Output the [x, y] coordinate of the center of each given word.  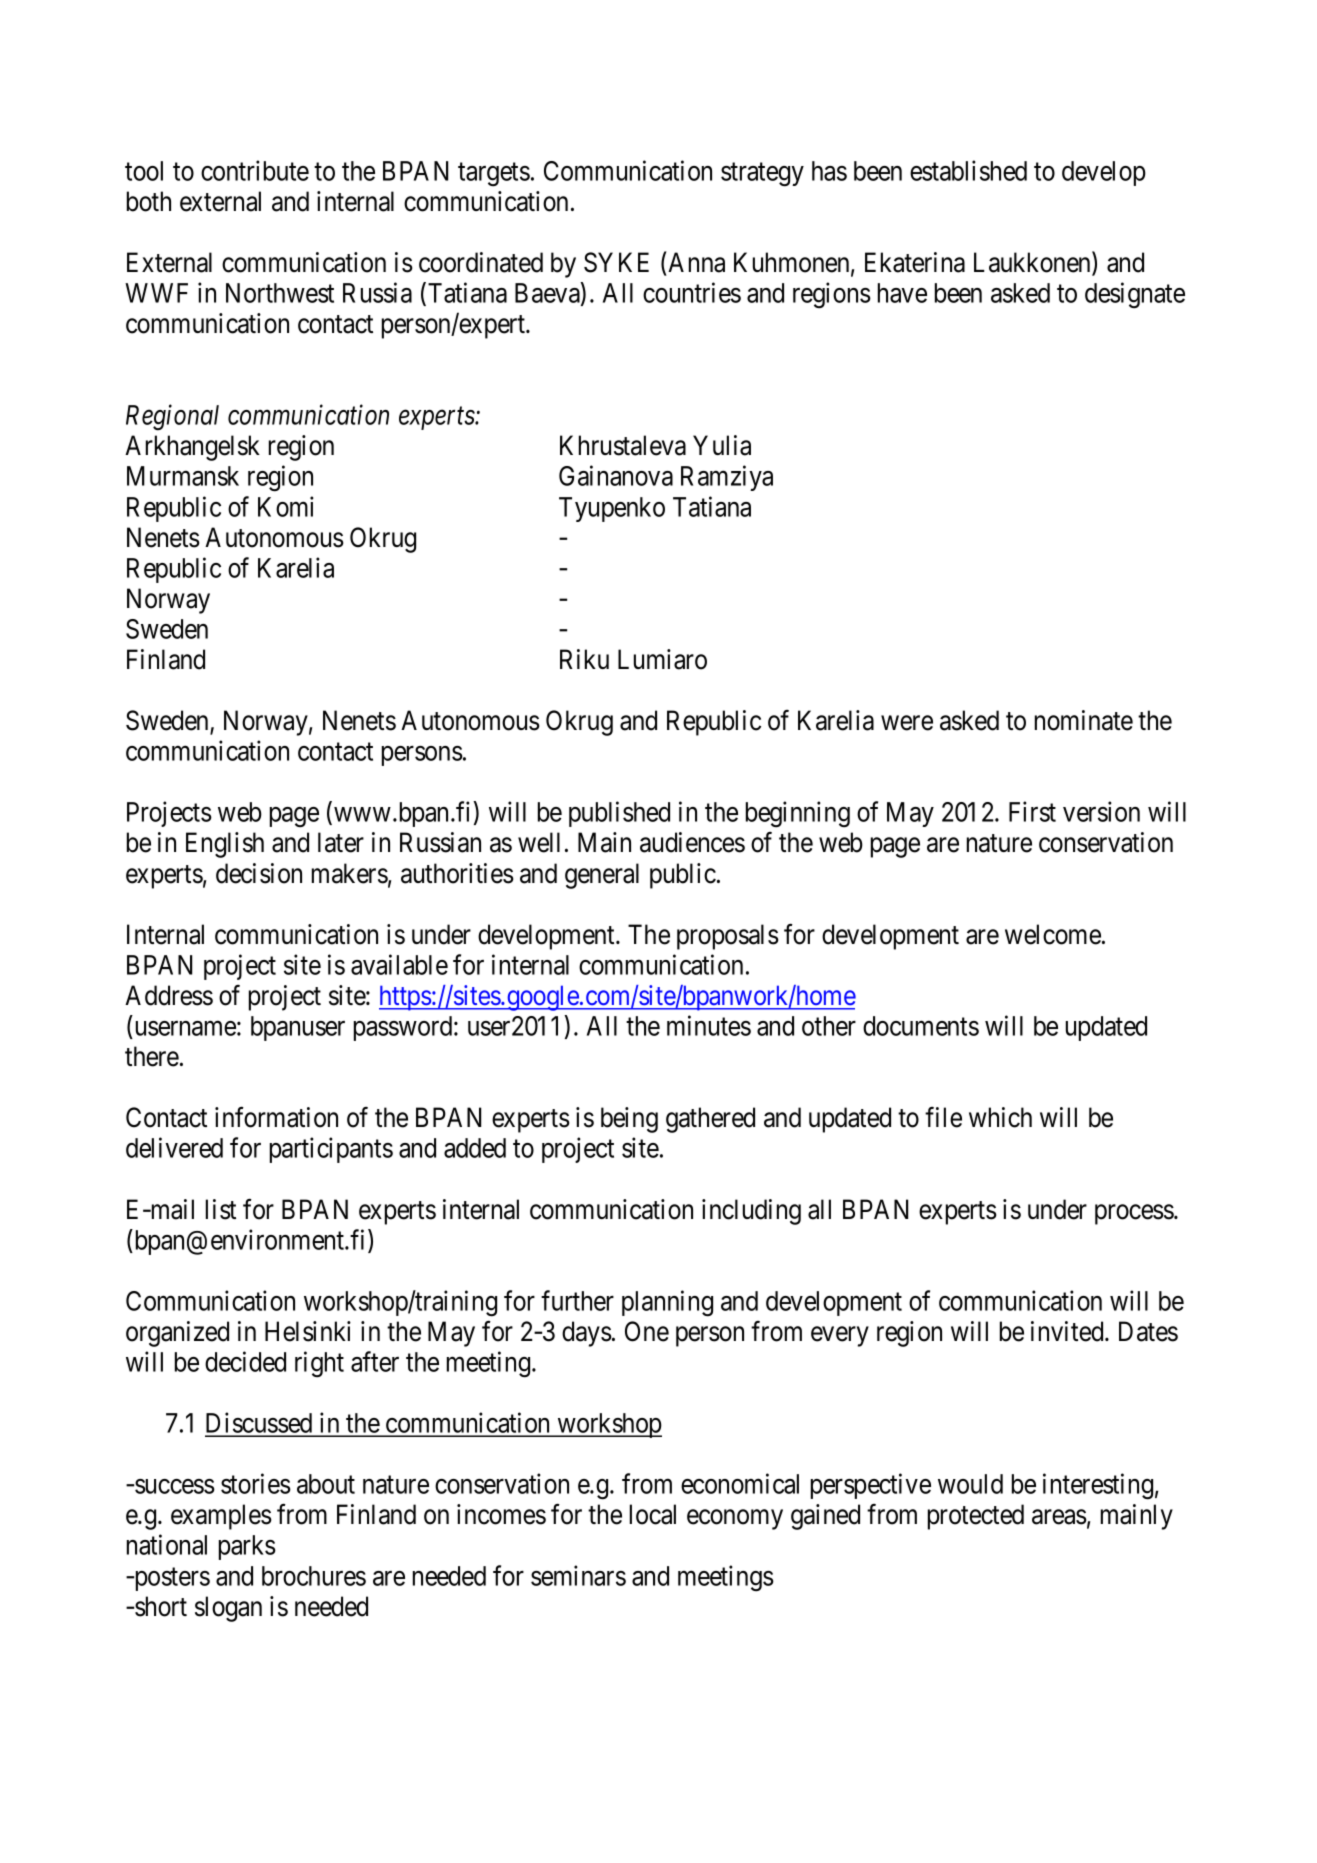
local [653, 1514]
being [629, 1120]
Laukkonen [1033, 263]
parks [247, 1547]
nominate [1084, 720]
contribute [255, 170]
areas [1059, 1517]
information [276, 1117]
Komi [286, 506]
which [1000, 1117]
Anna [696, 262]
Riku [584, 659]
